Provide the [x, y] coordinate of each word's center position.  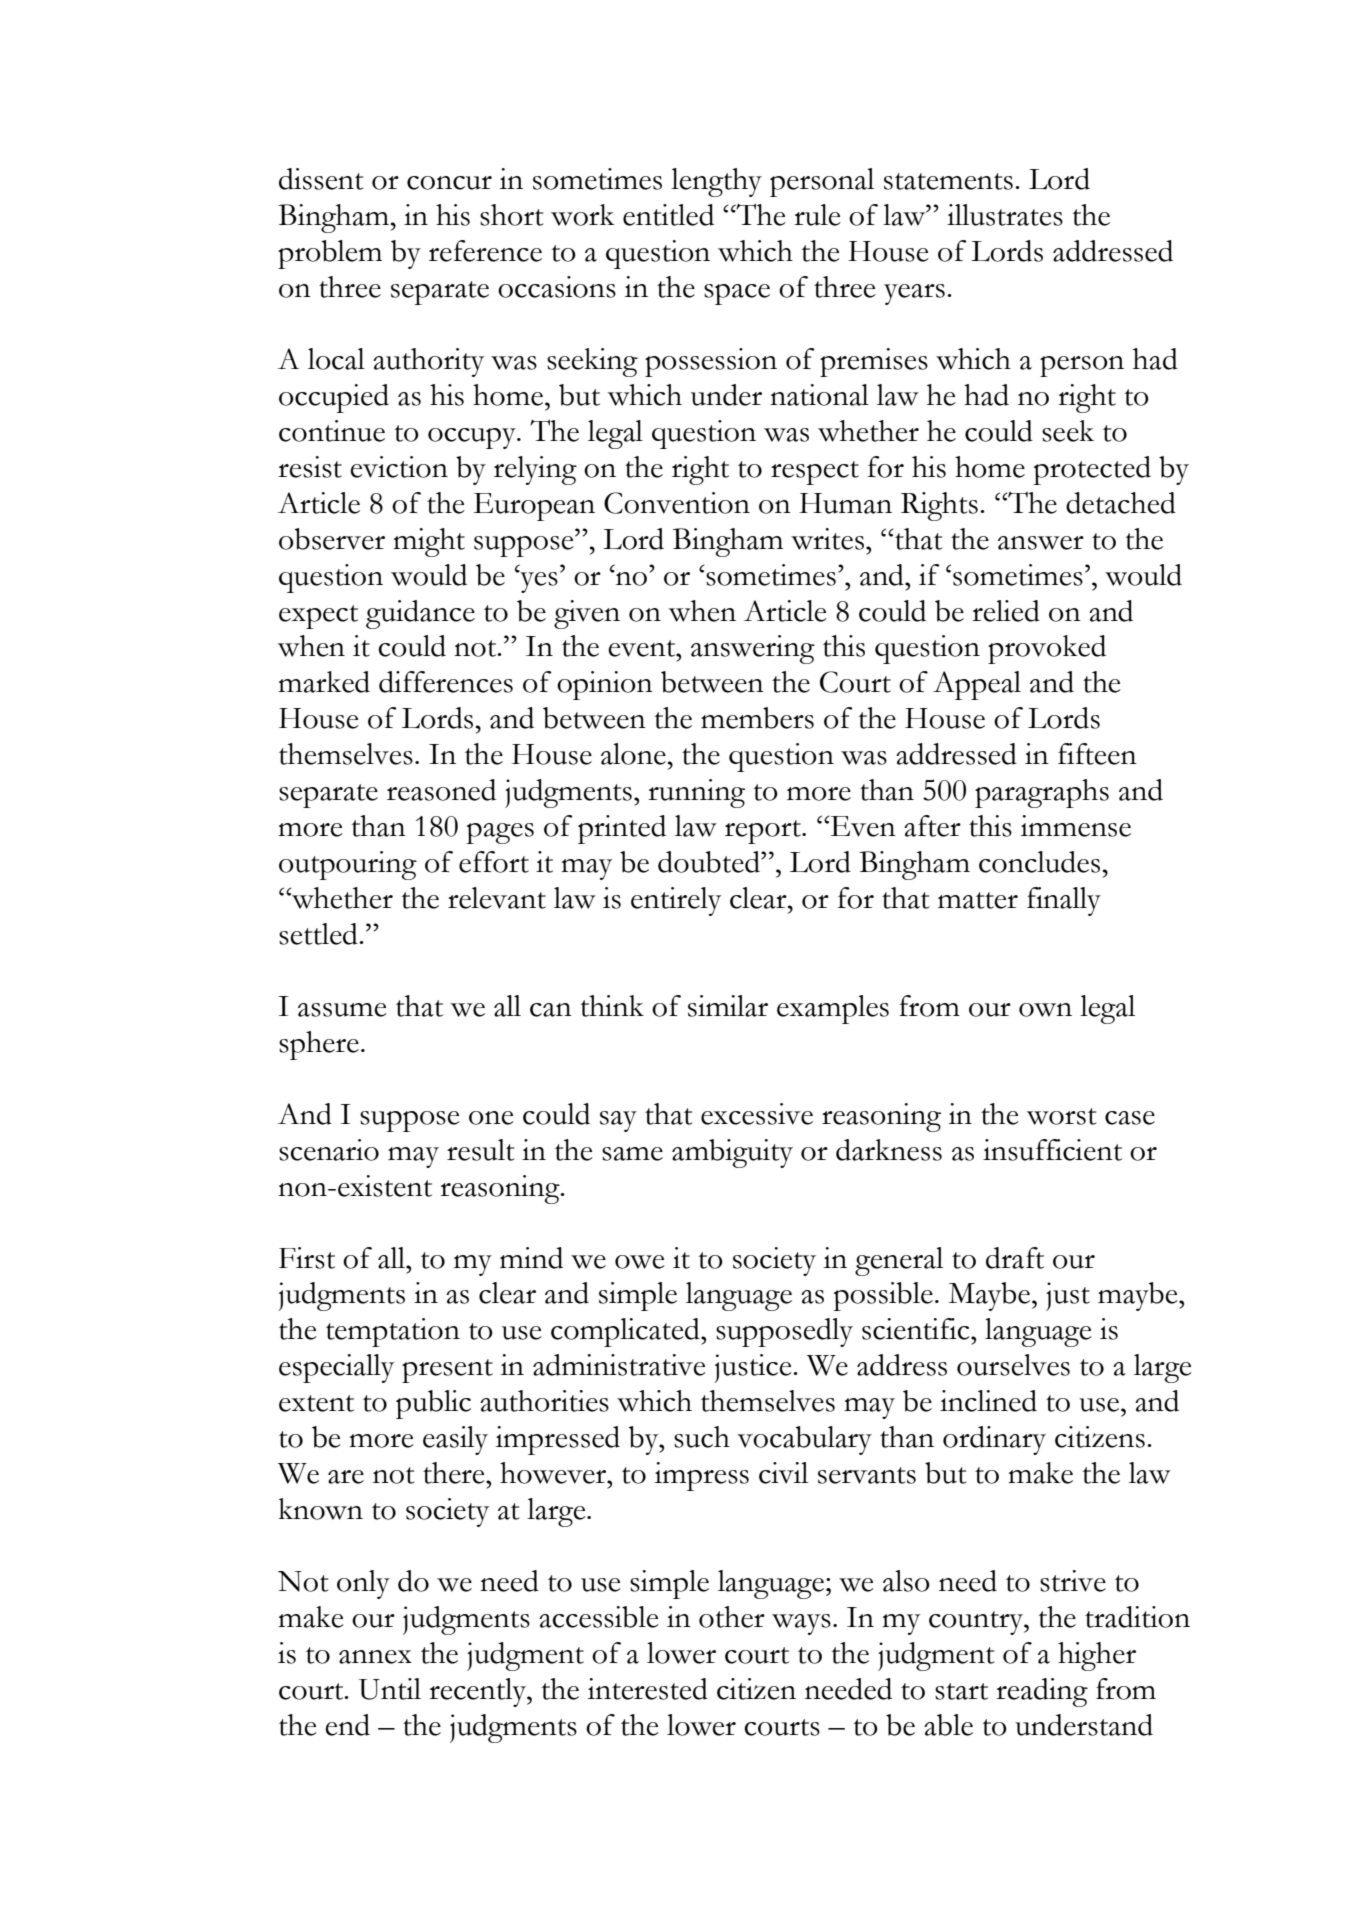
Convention [677, 503]
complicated [626, 1332]
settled [319, 934]
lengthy [716, 182]
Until [390, 1689]
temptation [393, 1332]
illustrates [1005, 215]
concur [449, 183]
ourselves [1013, 1365]
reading [1042, 1692]
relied [1006, 611]
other [732, 1617]
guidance [420, 614]
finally [1064, 901]
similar [728, 1006]
